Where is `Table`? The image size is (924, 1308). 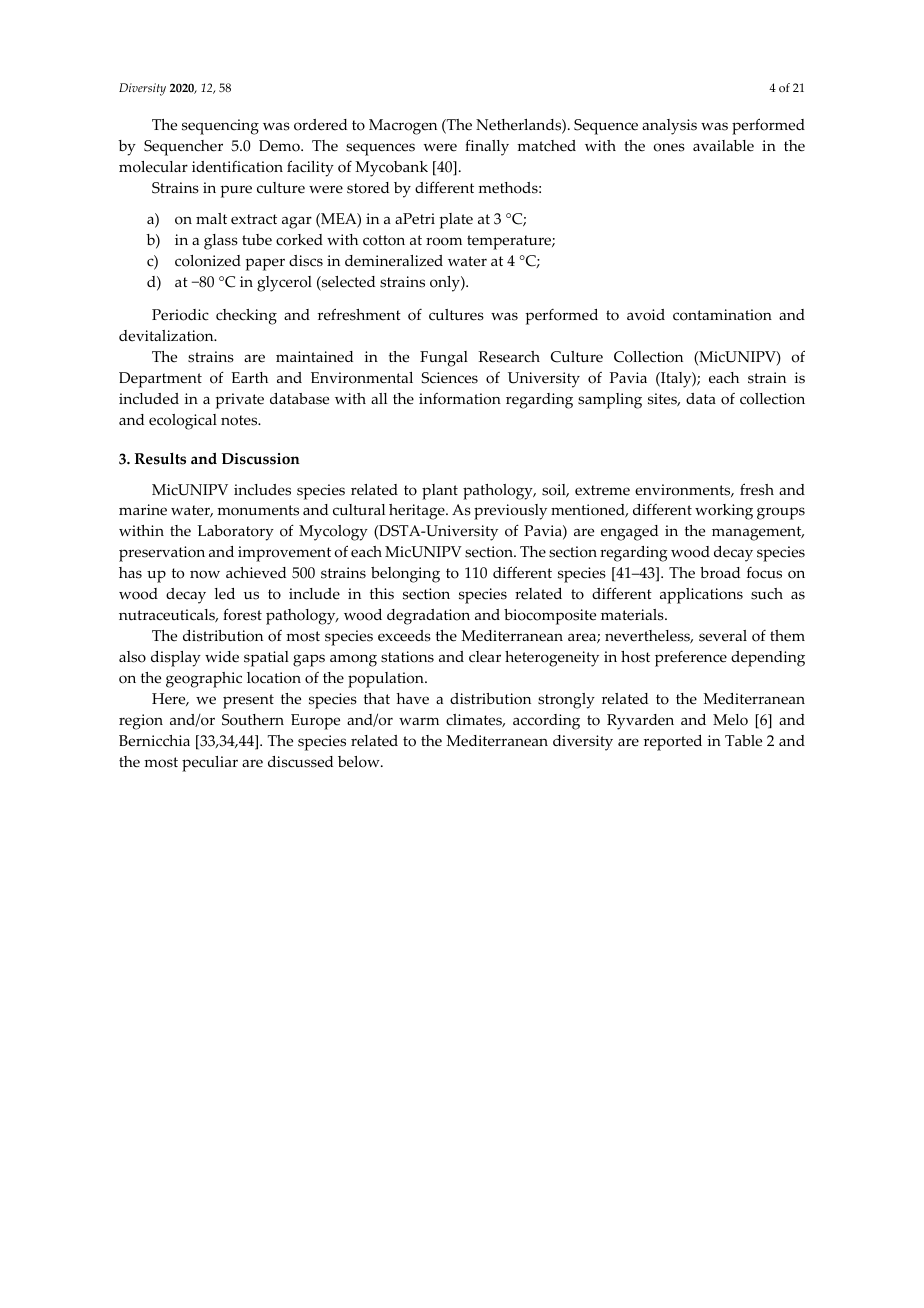 Table is located at coordinates (743, 741).
